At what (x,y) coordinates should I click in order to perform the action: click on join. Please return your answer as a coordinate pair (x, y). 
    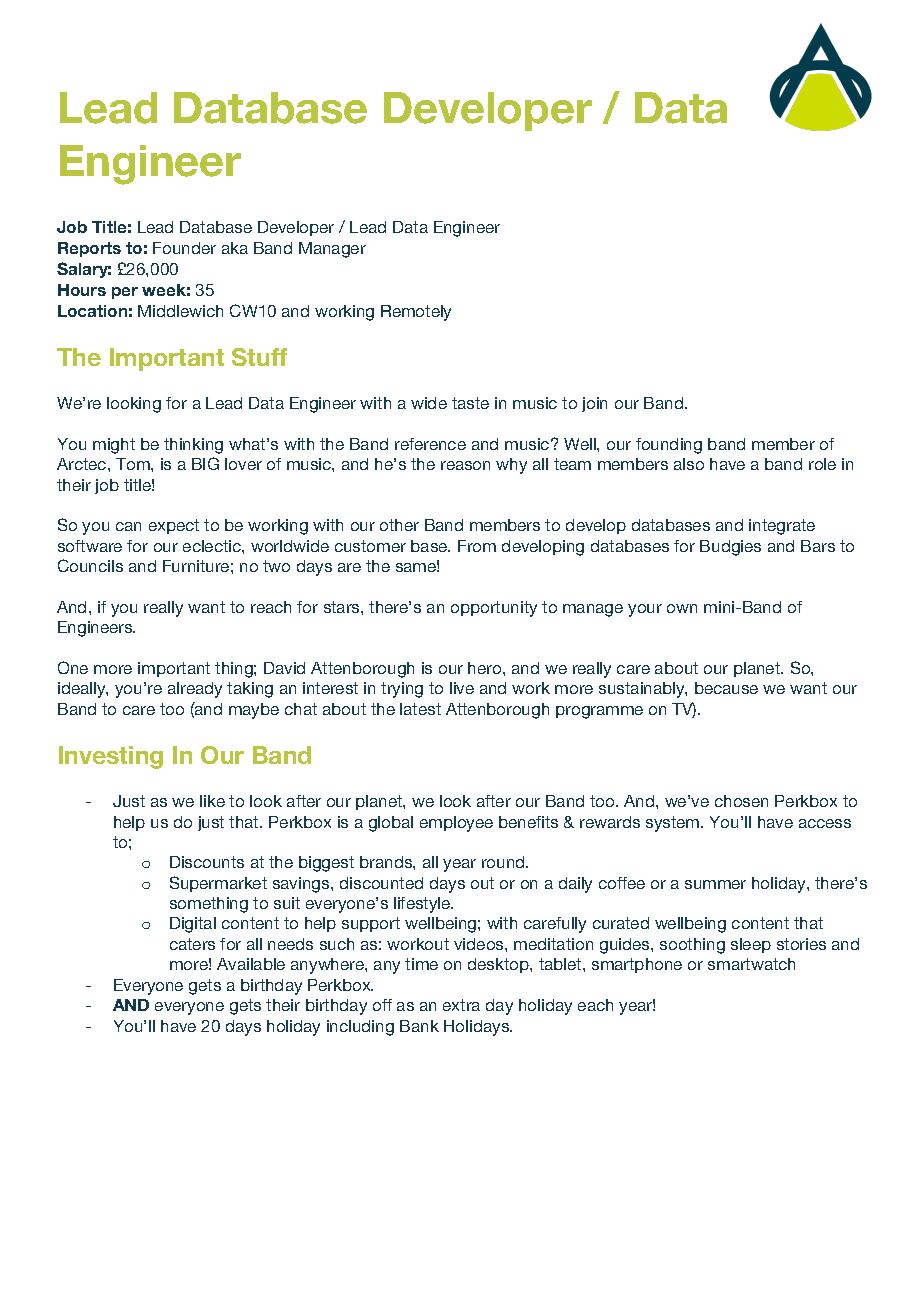
    Looking at the image, I should click on (594, 404).
